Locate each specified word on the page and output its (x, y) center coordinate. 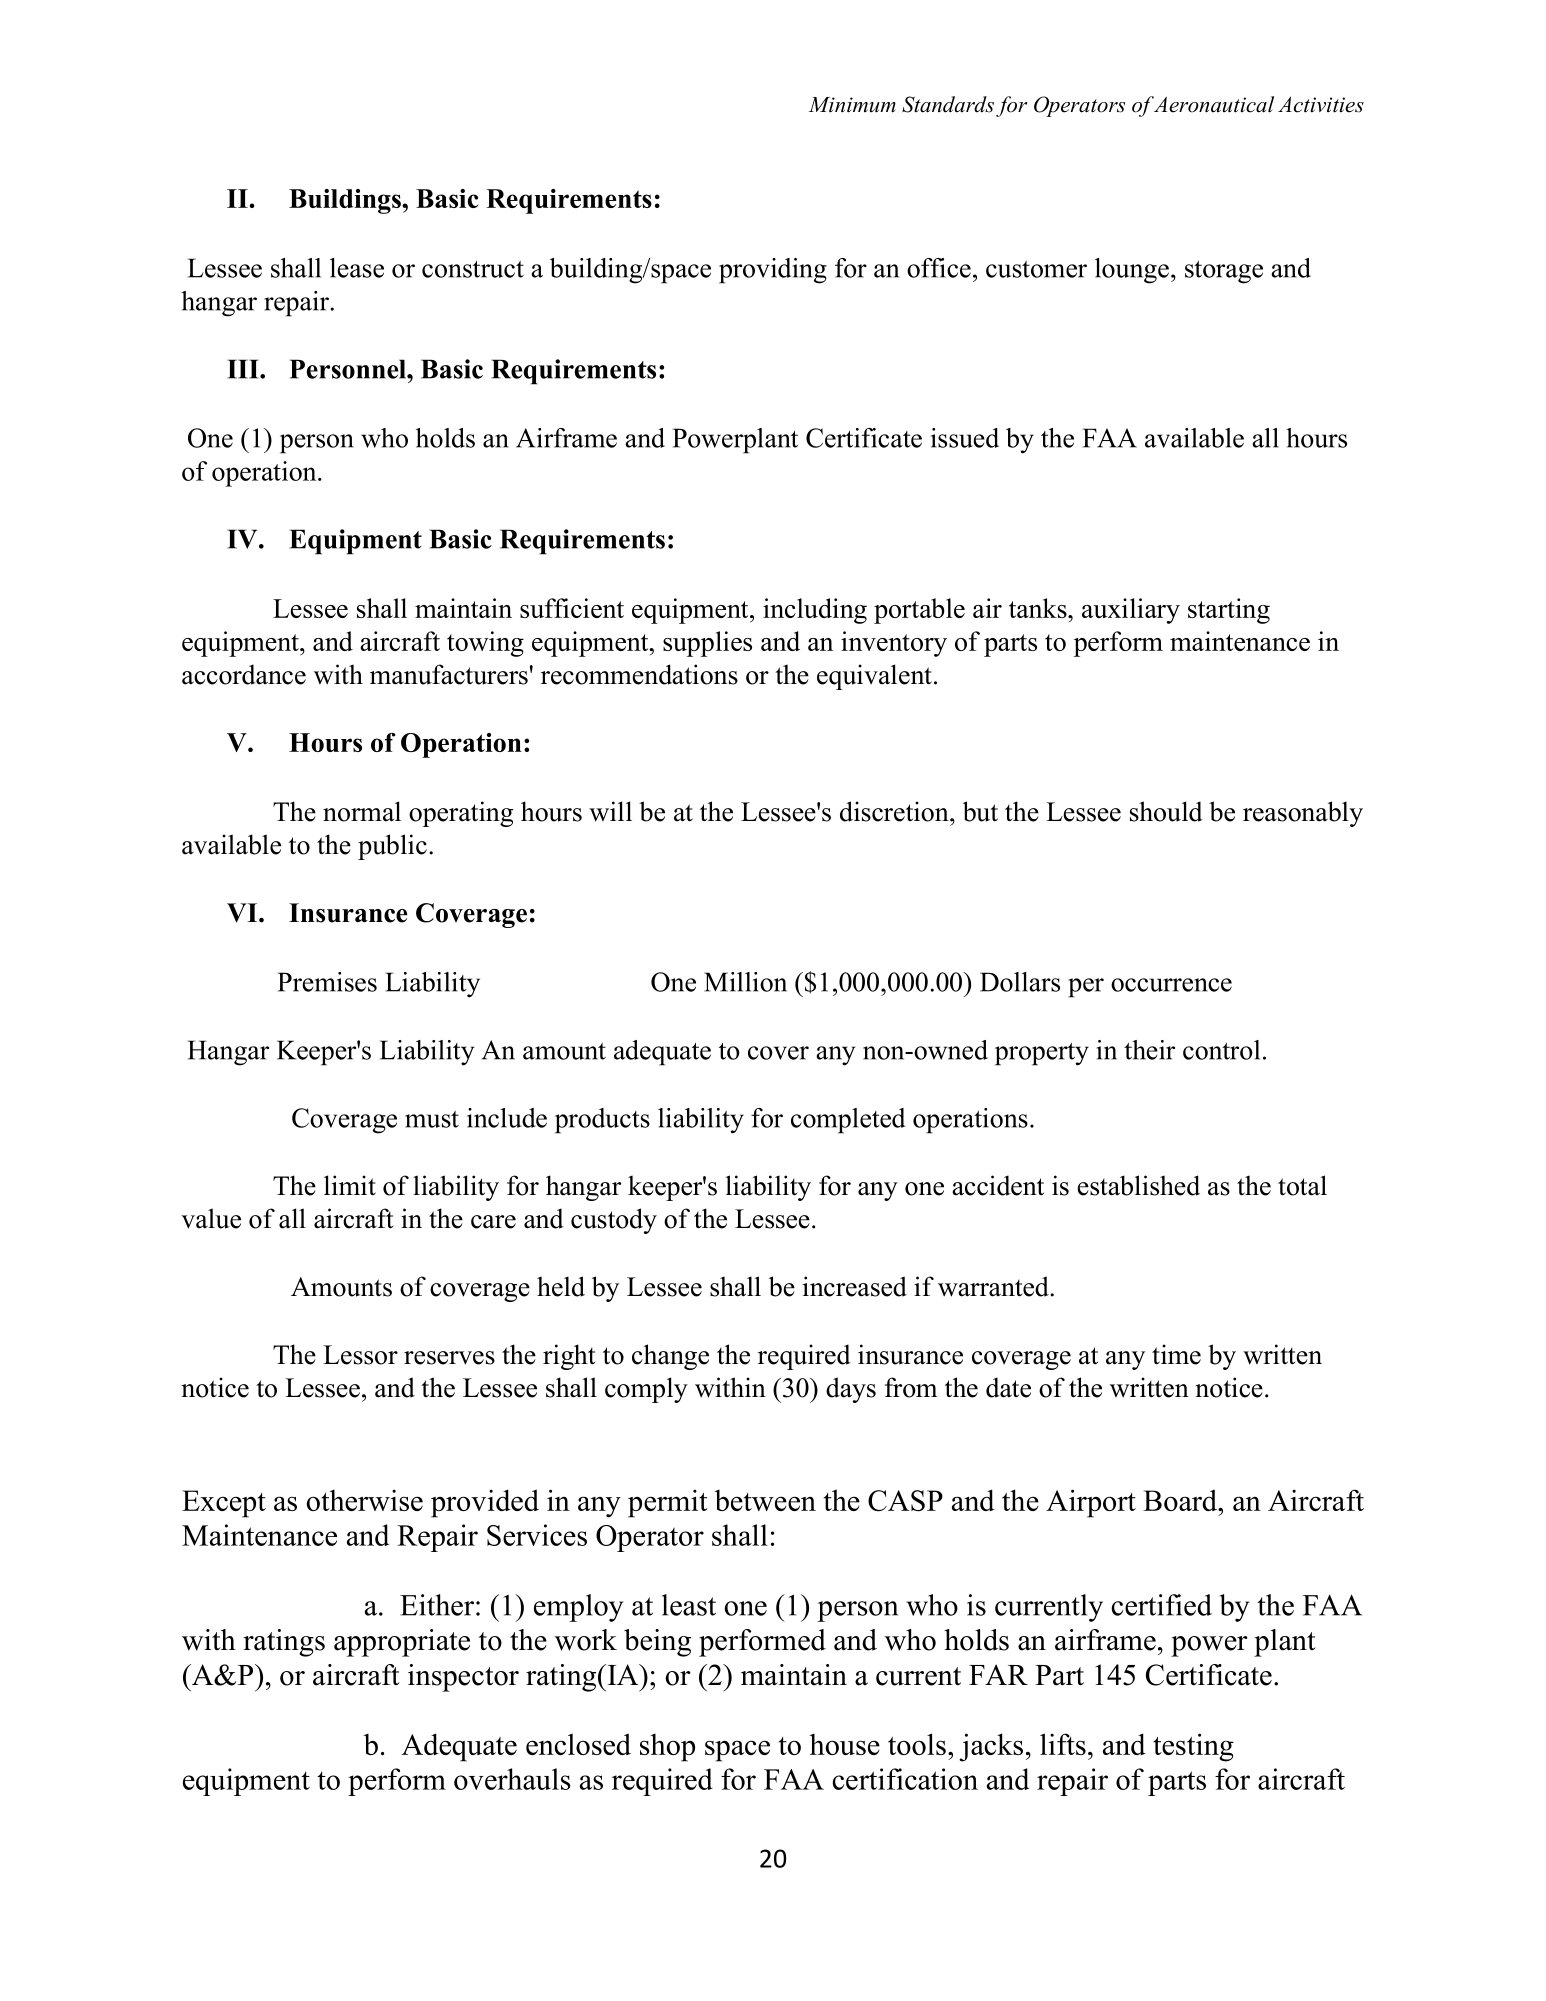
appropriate (402, 1643)
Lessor (360, 1355)
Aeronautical (1213, 104)
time (1176, 1354)
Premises (327, 982)
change (670, 1357)
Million (745, 982)
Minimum (852, 105)
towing (485, 644)
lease (357, 268)
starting (1229, 611)
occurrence (1171, 985)
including (815, 611)
